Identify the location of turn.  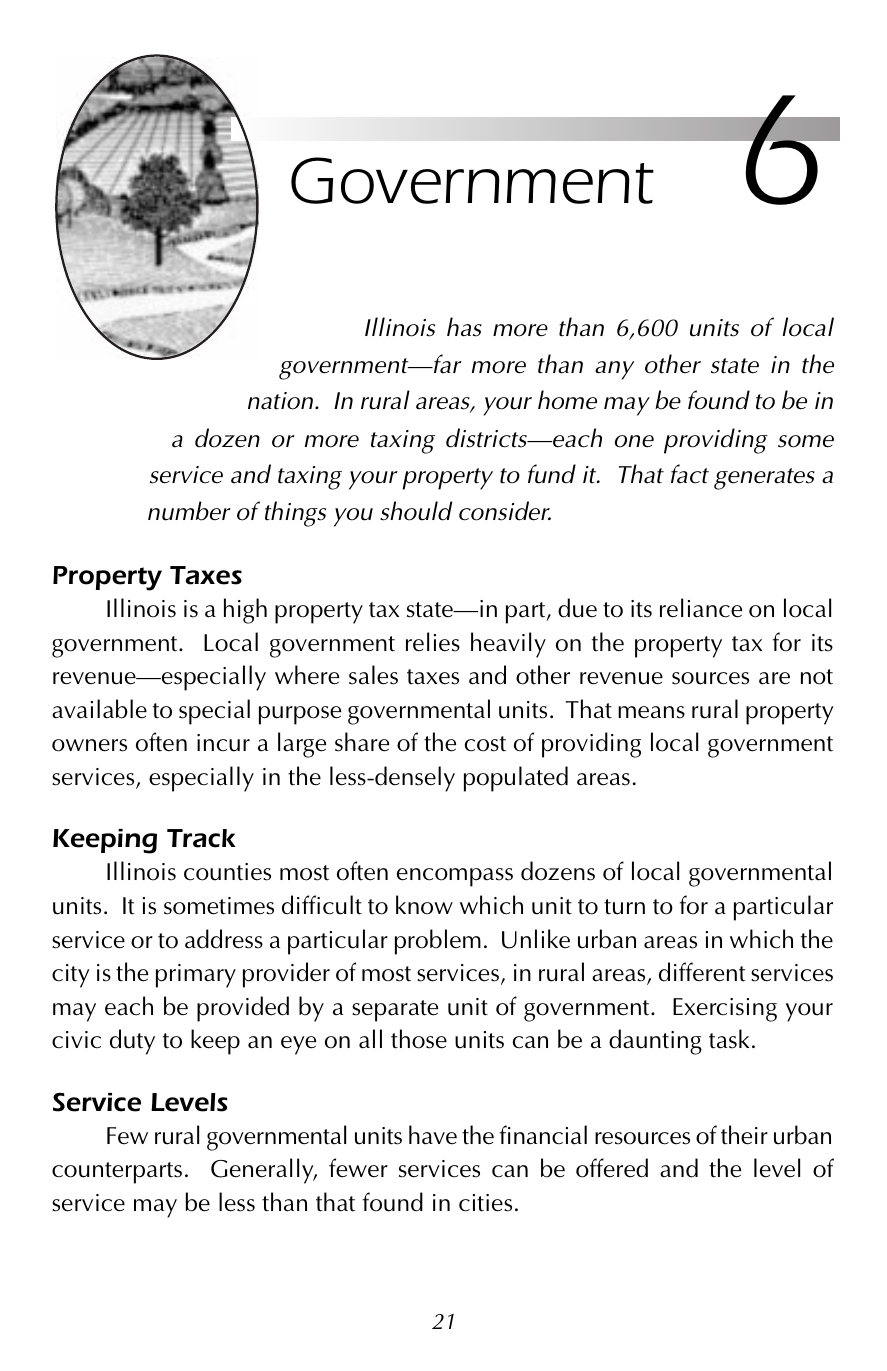
(624, 907).
